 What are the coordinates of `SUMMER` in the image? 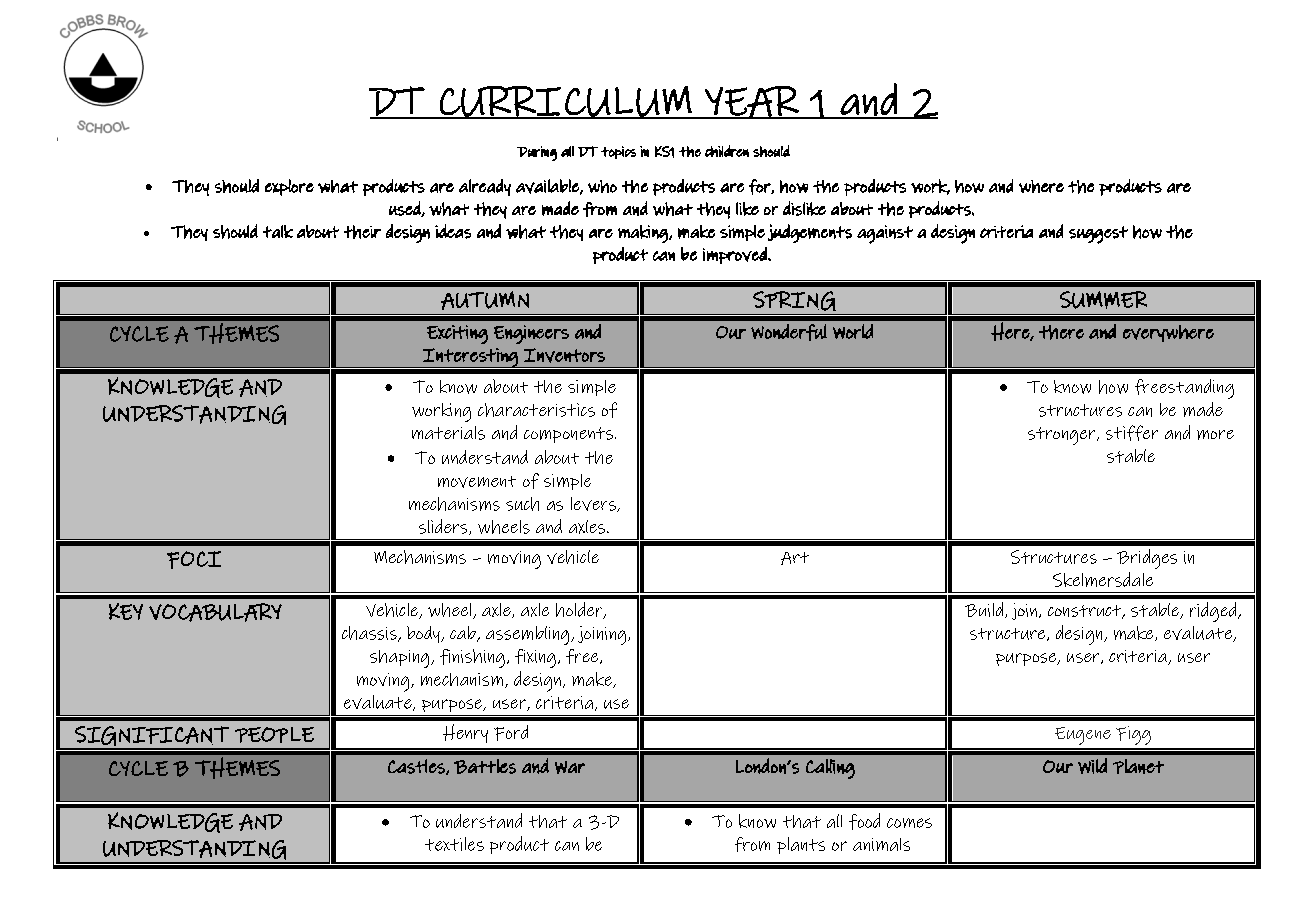 It's located at (1103, 300).
